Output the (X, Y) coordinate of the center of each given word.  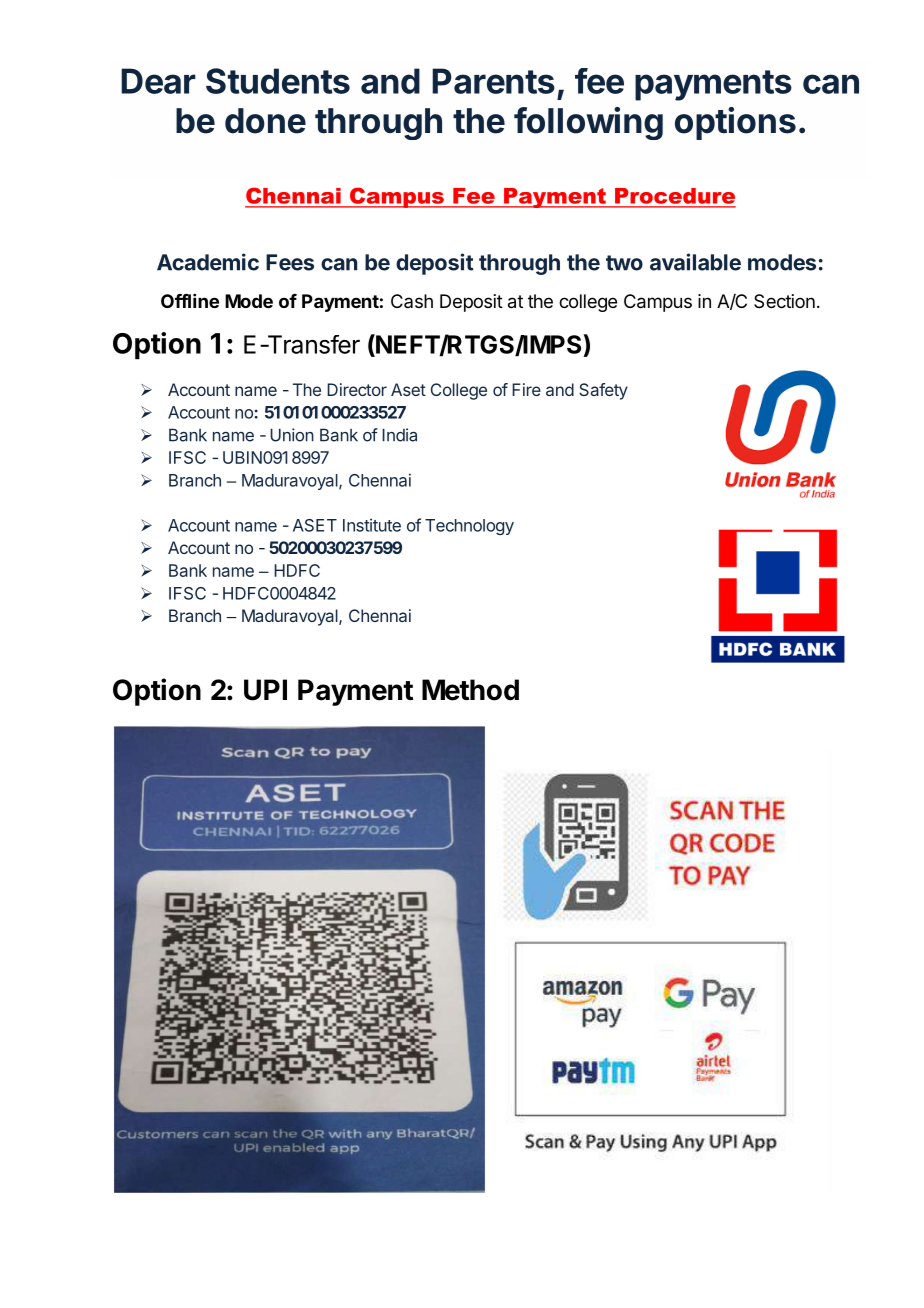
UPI (265, 690)
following (588, 123)
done (265, 121)
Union (292, 435)
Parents (493, 81)
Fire (526, 389)
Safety (603, 391)
